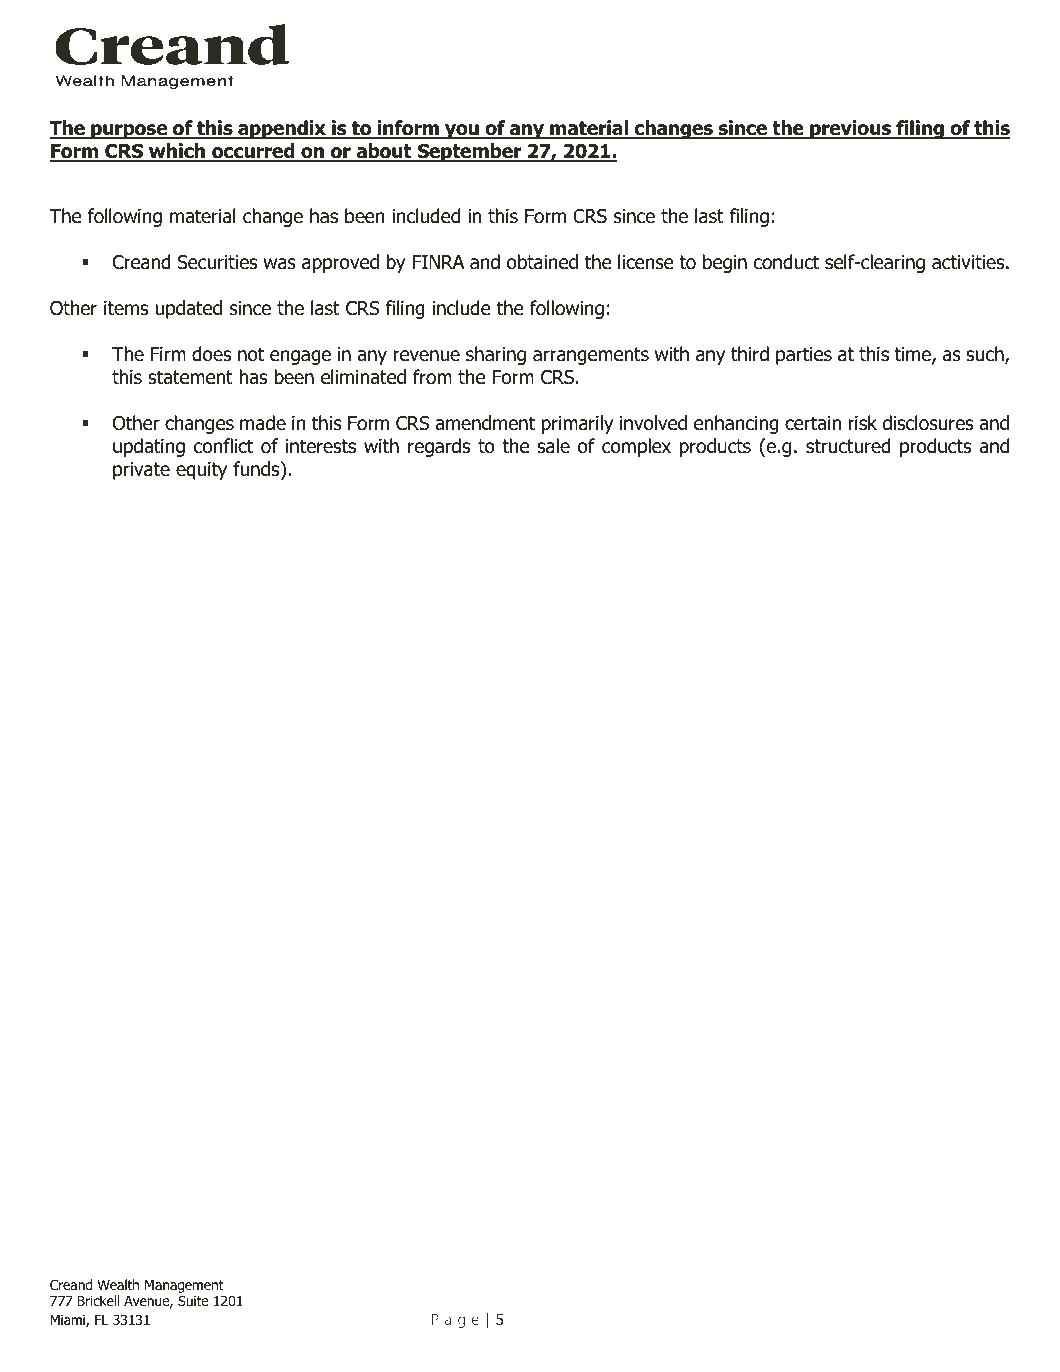 The width and height of the image is (1060, 1372). Describe the element at coordinates (848, 446) in the image. I see `structured` at that location.
